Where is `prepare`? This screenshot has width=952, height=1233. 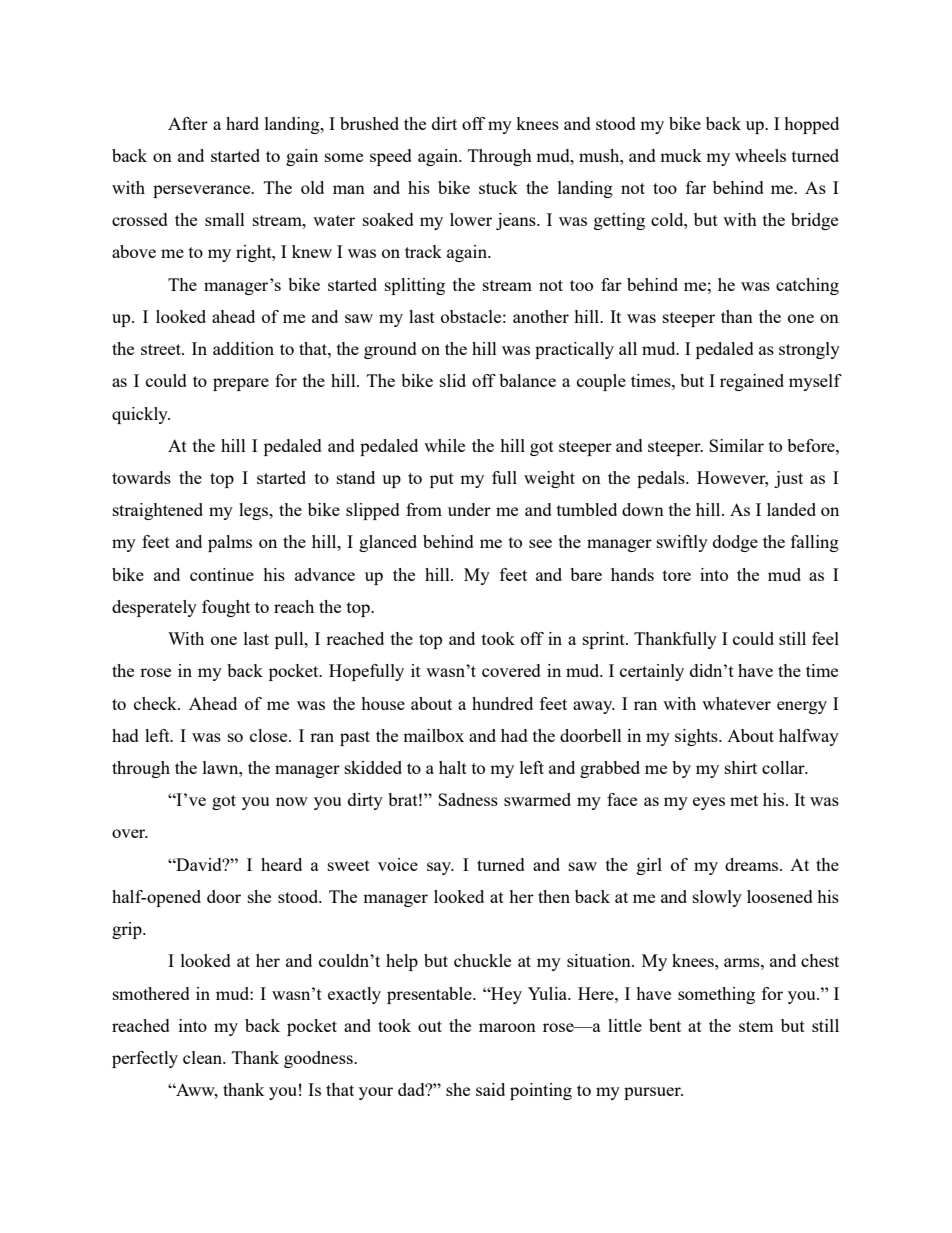 prepare is located at coordinates (241, 384).
